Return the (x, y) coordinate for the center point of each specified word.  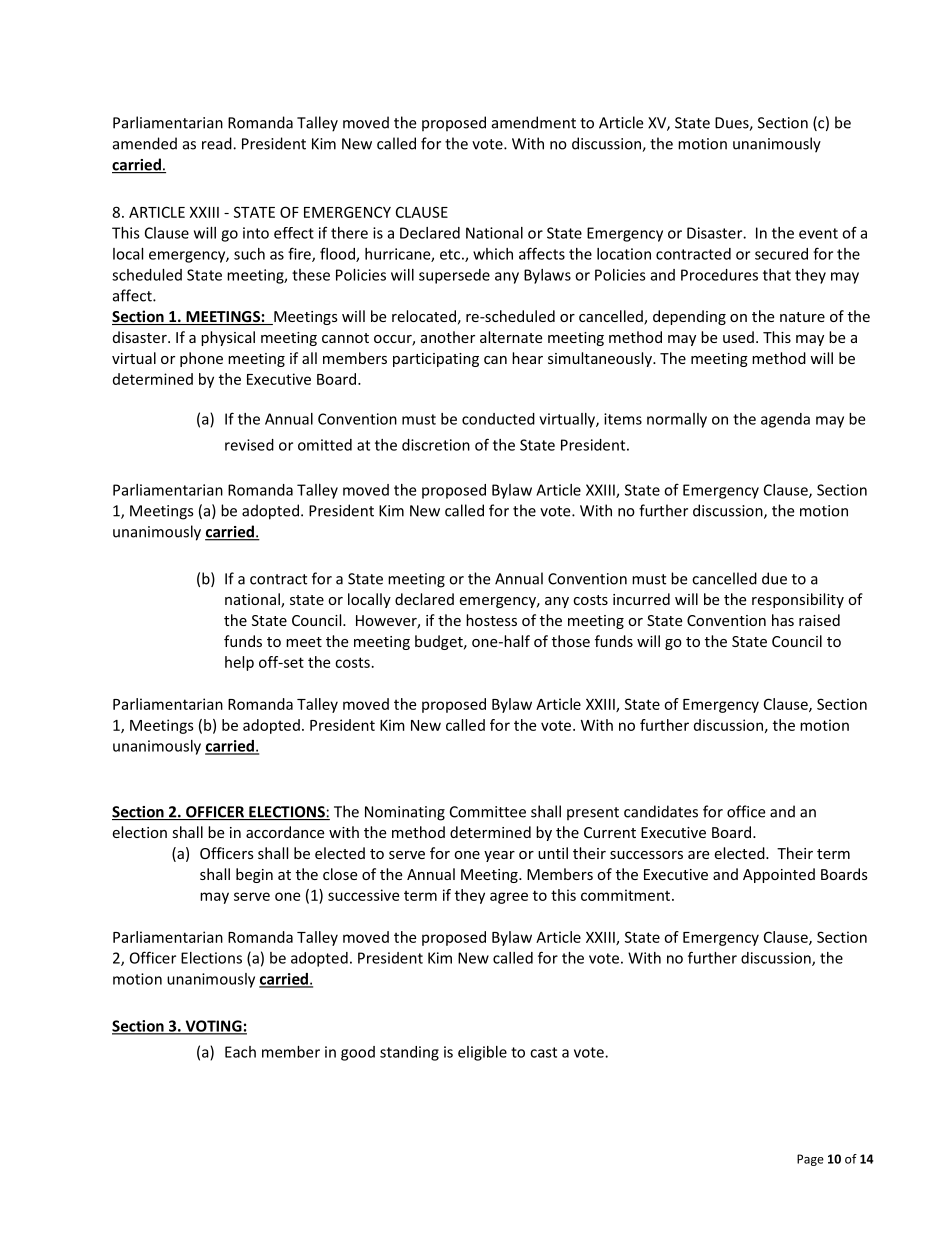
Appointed (779, 875)
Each (240, 1052)
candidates (661, 811)
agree (509, 898)
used (738, 337)
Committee (488, 812)
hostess (491, 620)
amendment (534, 122)
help (239, 663)
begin (254, 875)
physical (228, 338)
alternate (511, 337)
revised (249, 445)
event (818, 233)
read (218, 143)
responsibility (798, 600)
